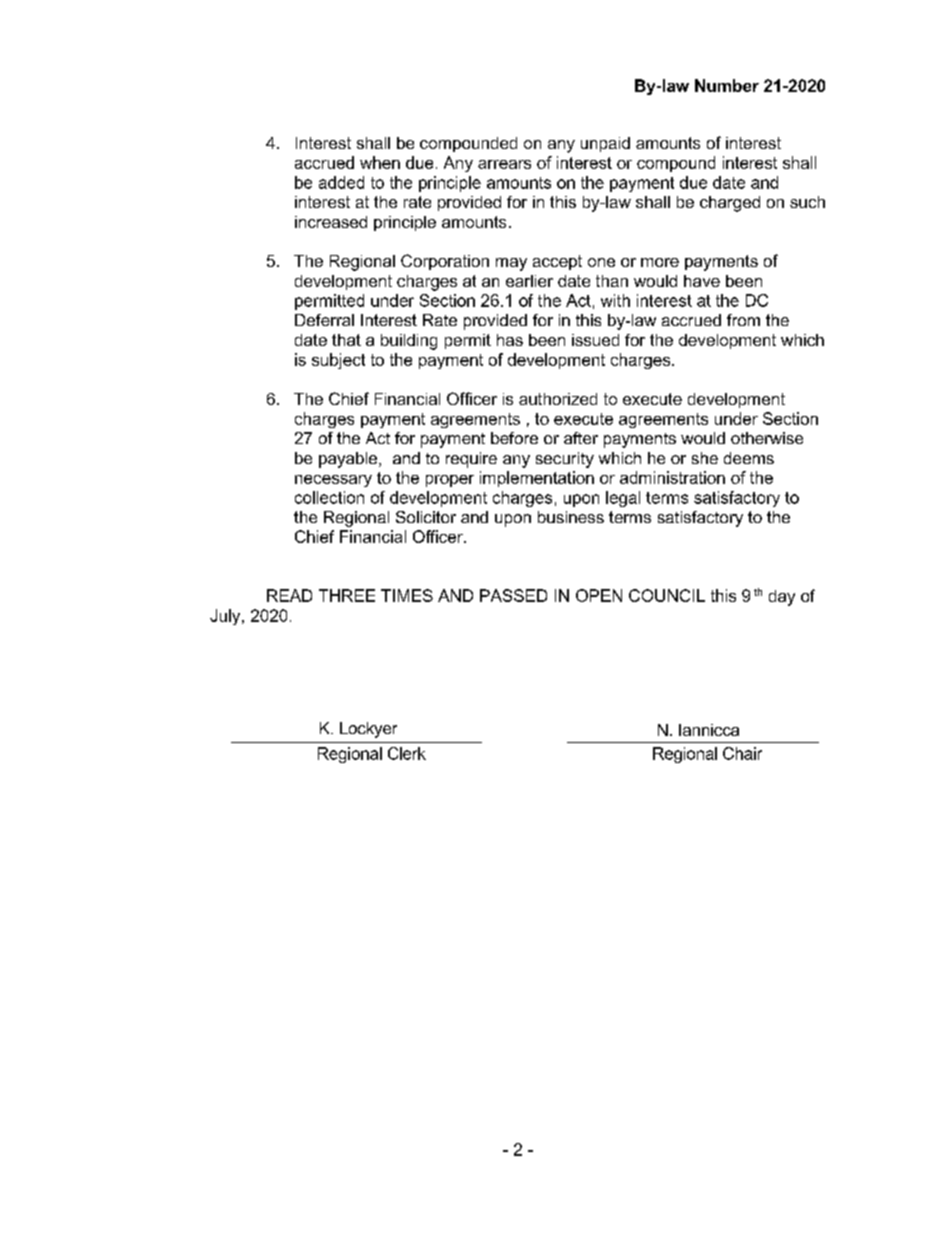 This document has height=1233, width=952. Describe the element at coordinates (504, 164) in the document. I see `arrears` at that location.
